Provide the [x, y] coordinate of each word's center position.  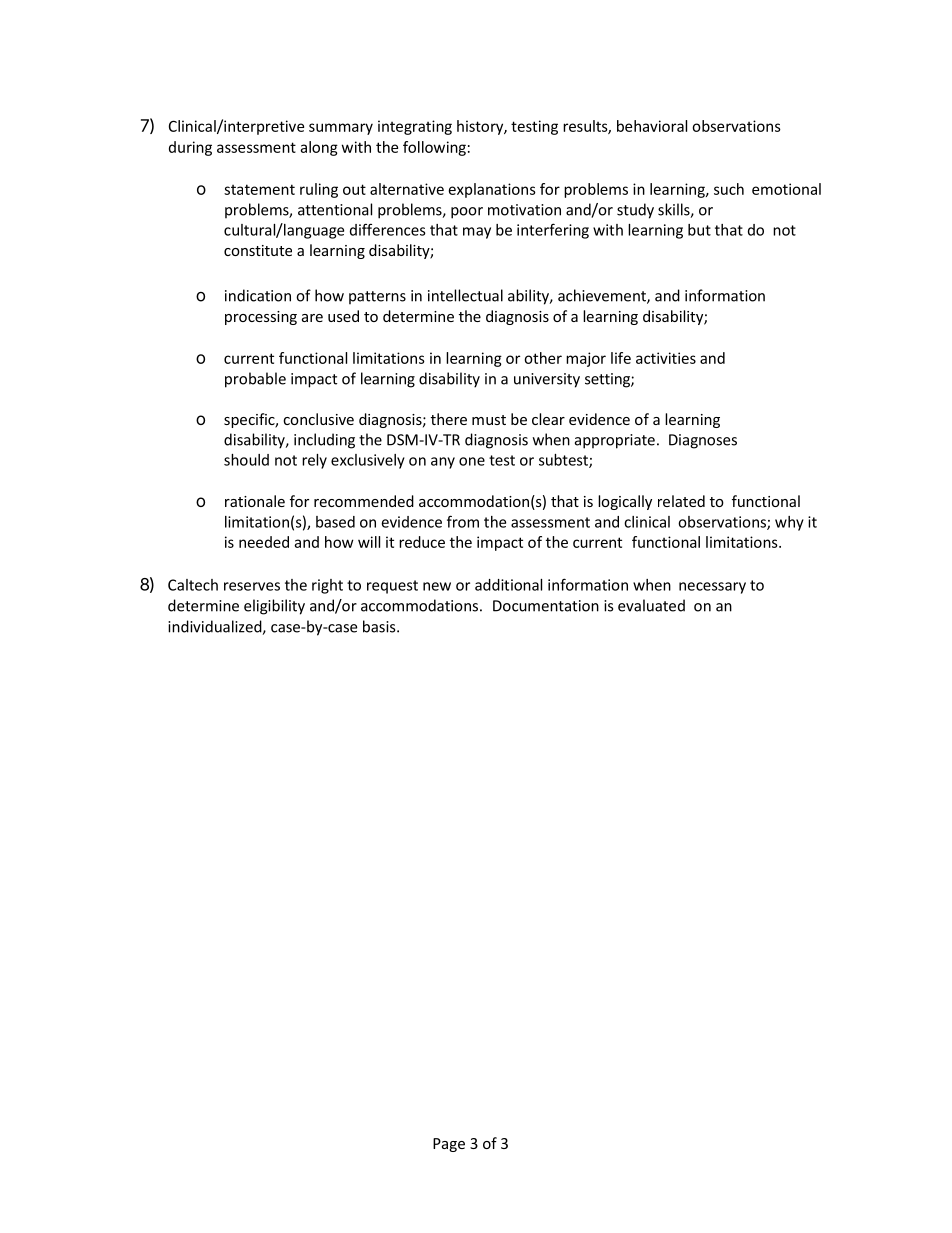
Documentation [546, 606]
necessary [712, 588]
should [246, 460]
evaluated [651, 605]
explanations [492, 190]
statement [259, 189]
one [472, 461]
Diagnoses [703, 441]
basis [380, 626]
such [729, 189]
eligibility [274, 607]
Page [449, 1145]
